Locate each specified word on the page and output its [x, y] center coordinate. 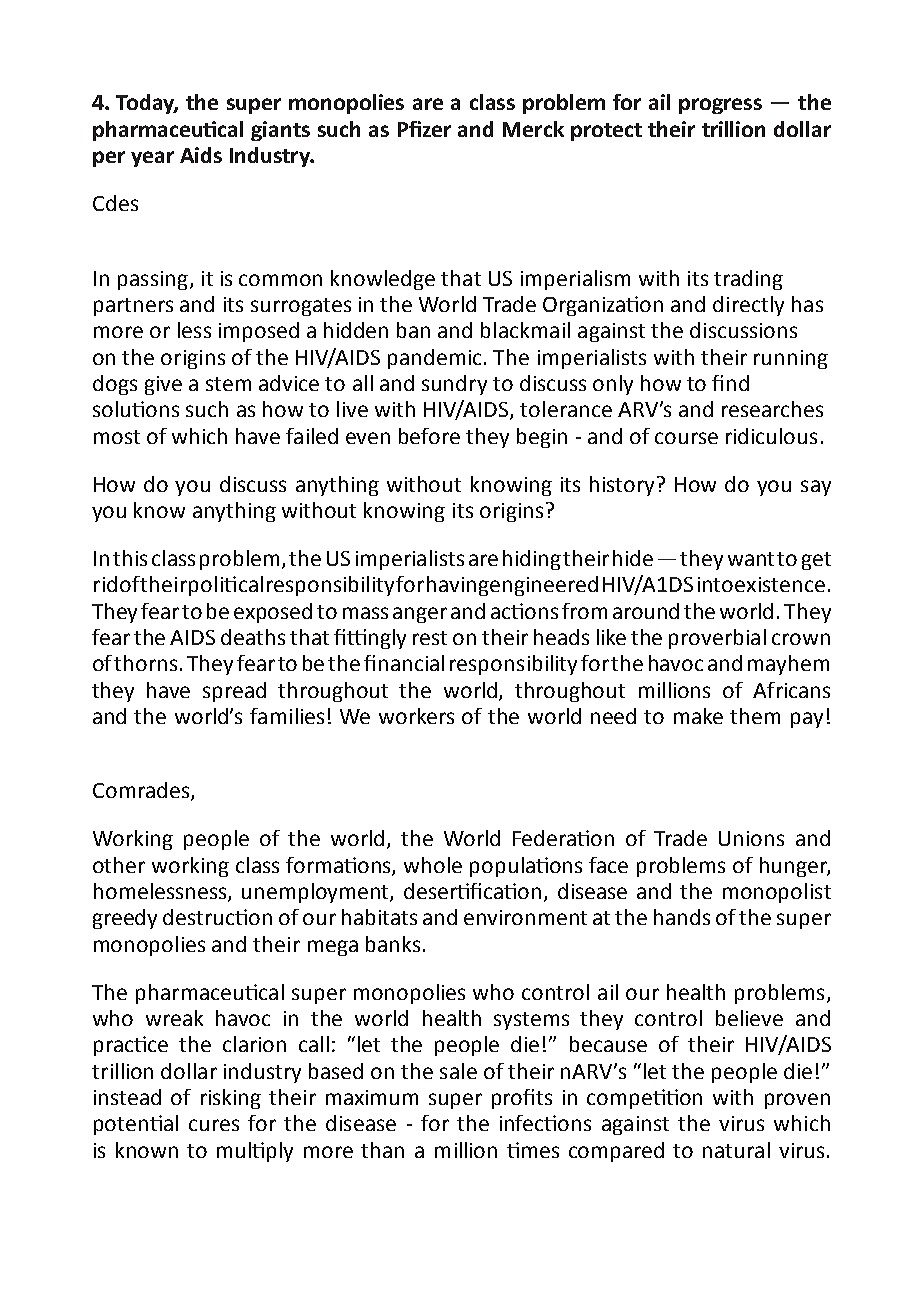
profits [522, 1099]
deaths [253, 637]
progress [720, 106]
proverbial [717, 639]
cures [214, 1125]
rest [430, 638]
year [152, 159]
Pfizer [424, 129]
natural [736, 1150]
